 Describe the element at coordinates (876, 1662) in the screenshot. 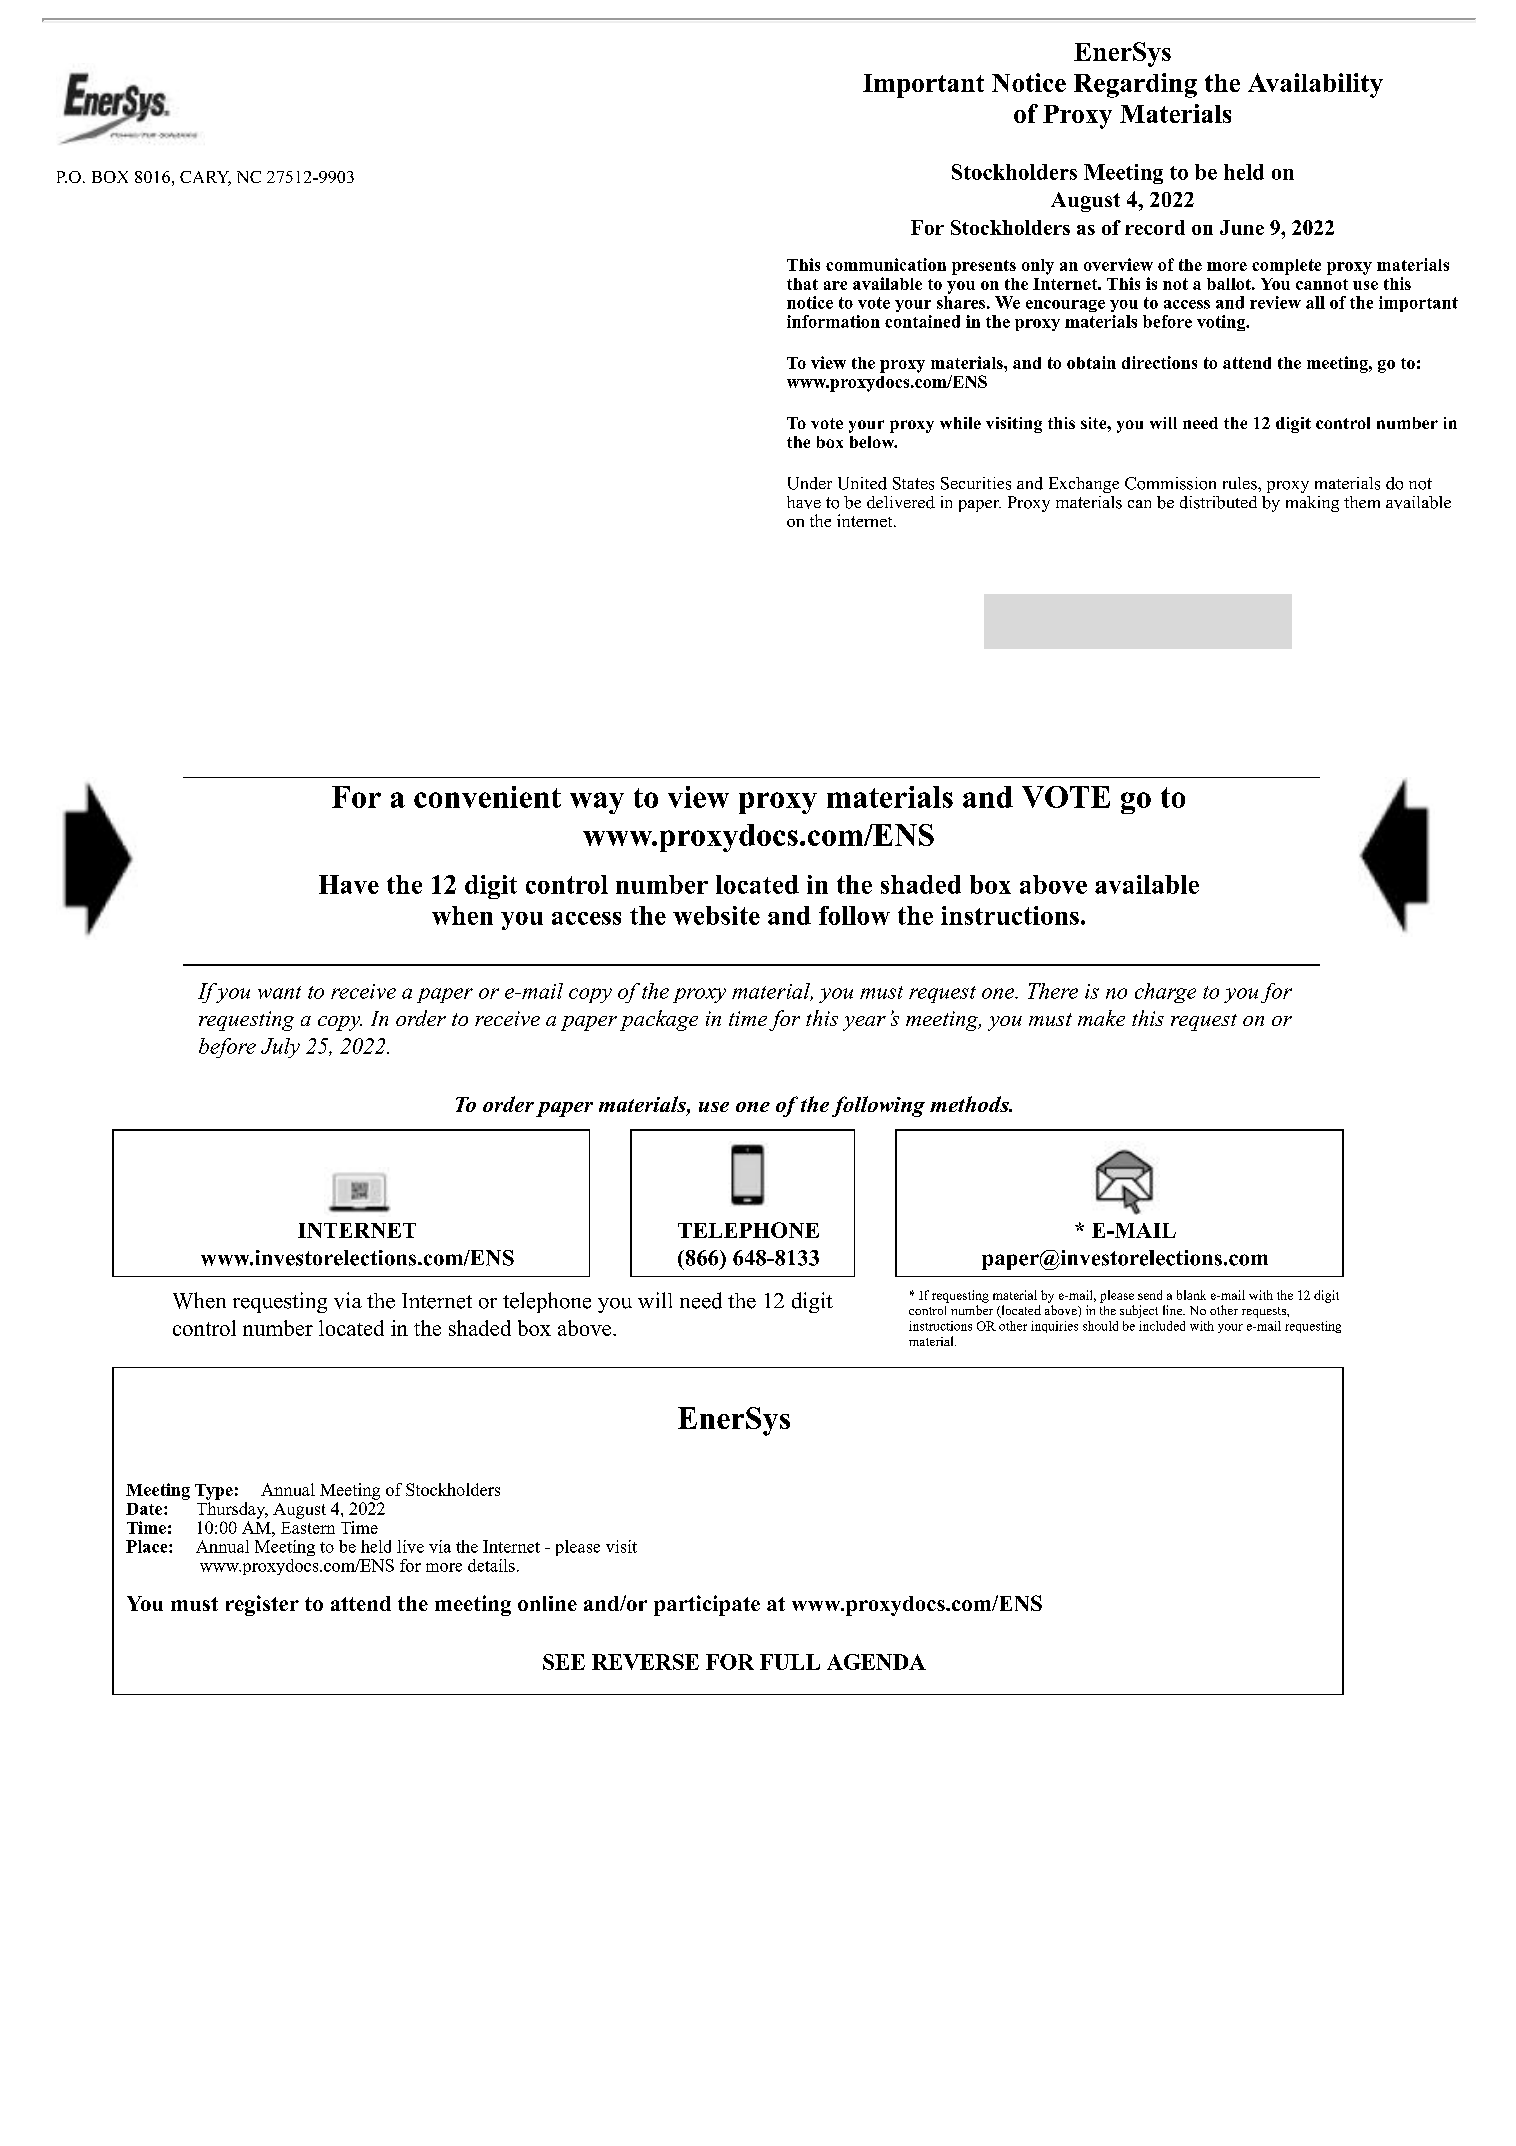

I see `AGENDA` at that location.
